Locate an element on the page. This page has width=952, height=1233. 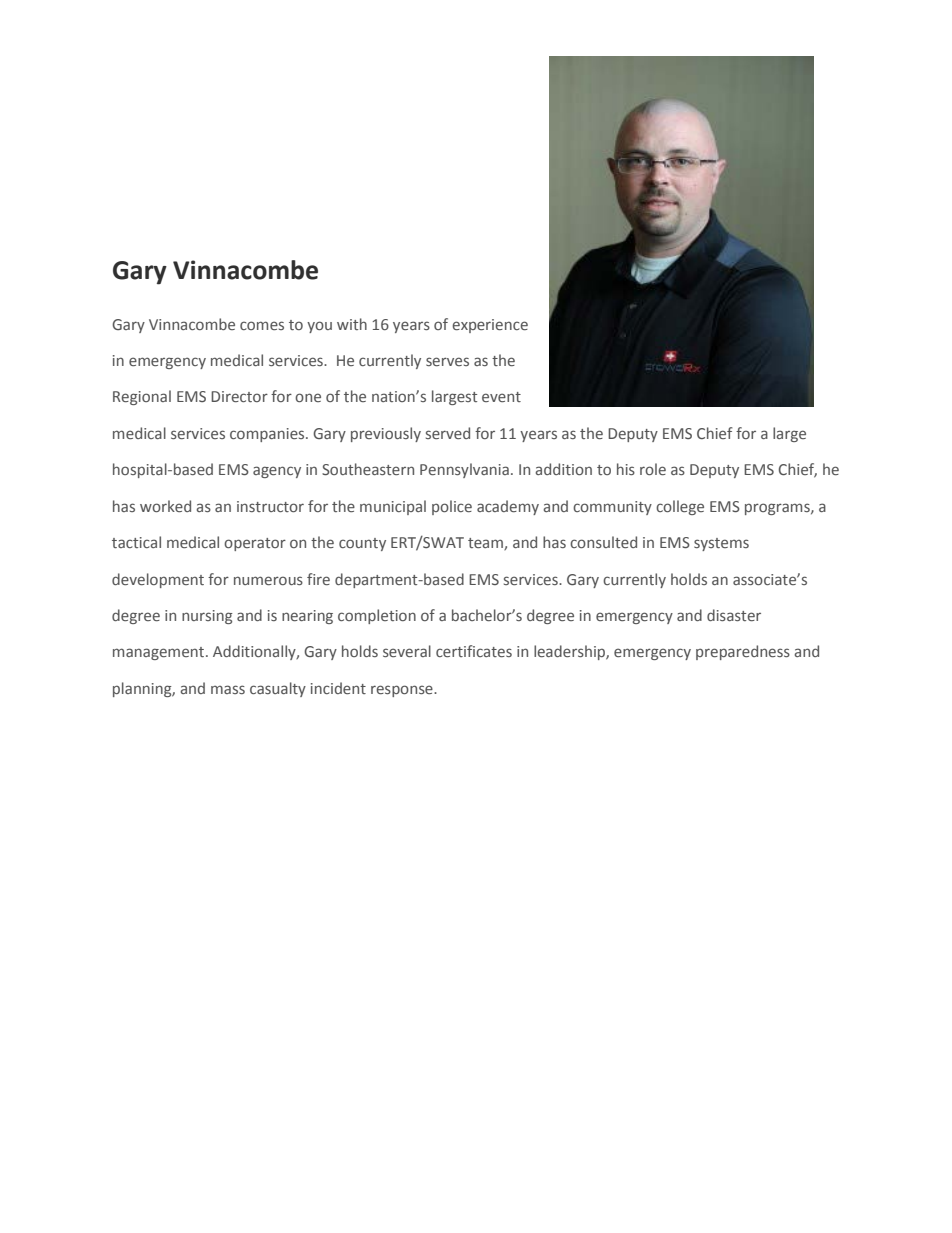
companies is located at coordinates (268, 435).
